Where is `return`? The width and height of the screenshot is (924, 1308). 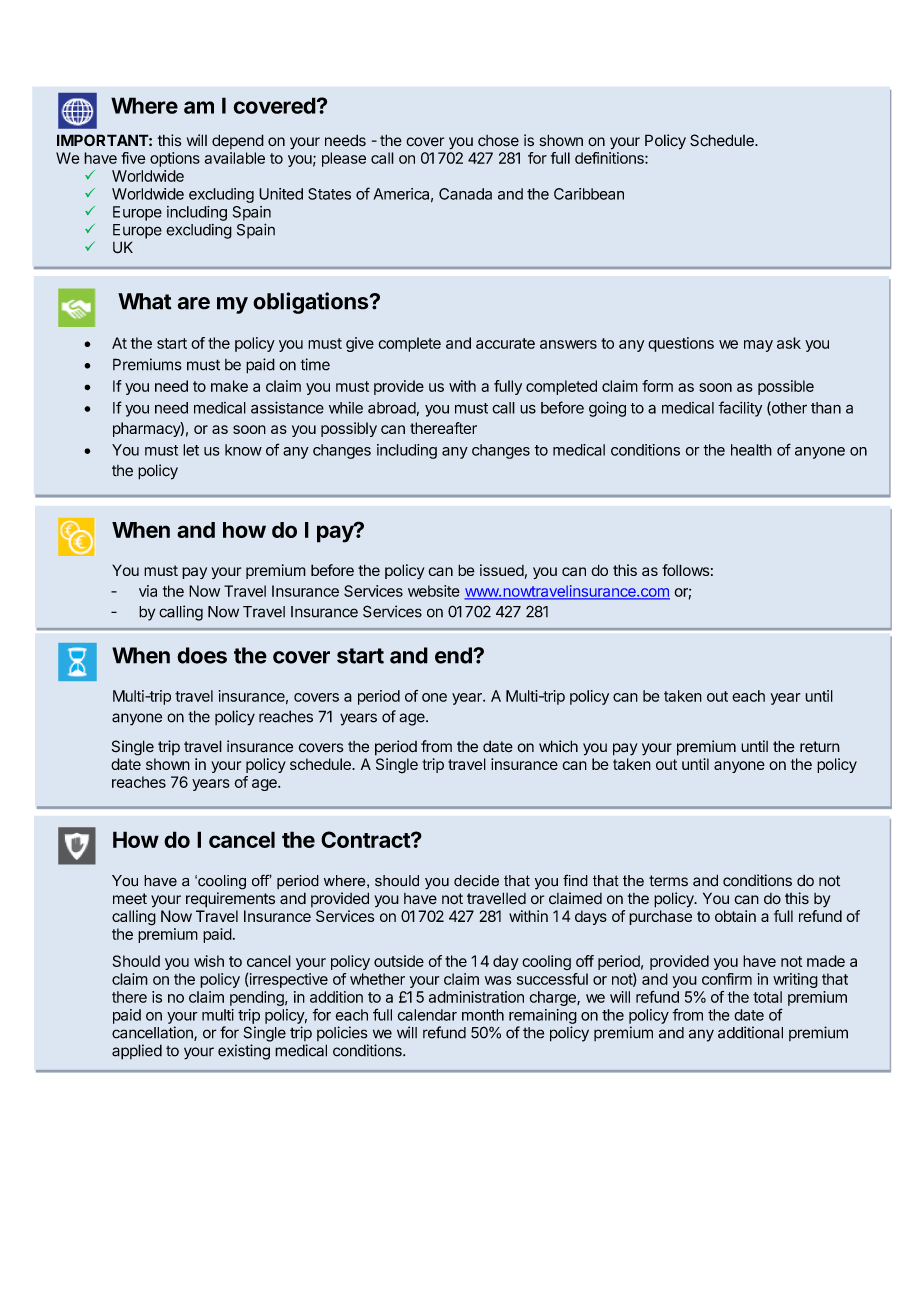
return is located at coordinates (820, 747).
